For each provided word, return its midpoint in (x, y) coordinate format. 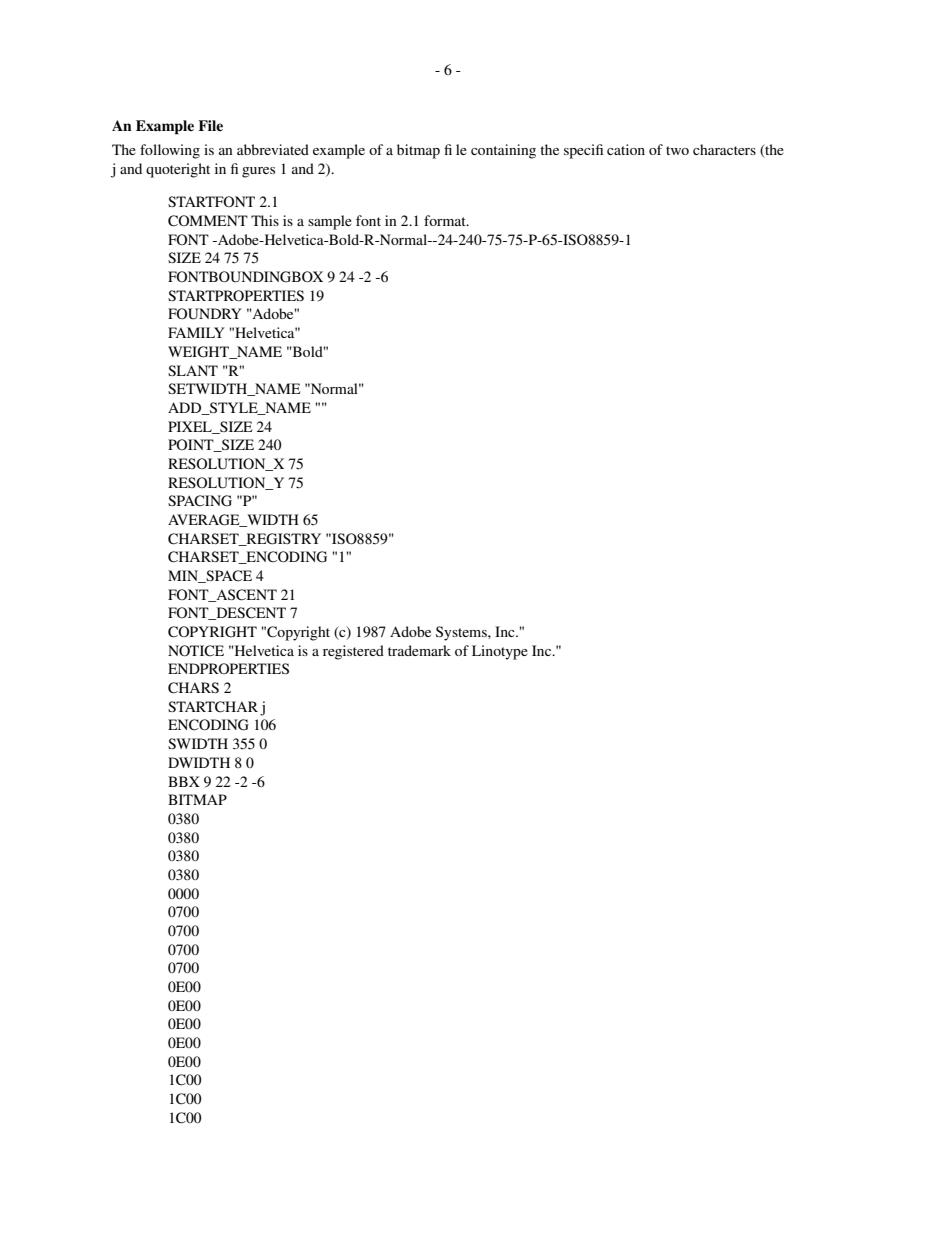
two (677, 150)
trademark (419, 650)
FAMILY (196, 332)
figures (253, 170)
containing (503, 151)
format (446, 220)
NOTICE (196, 651)
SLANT (193, 370)
